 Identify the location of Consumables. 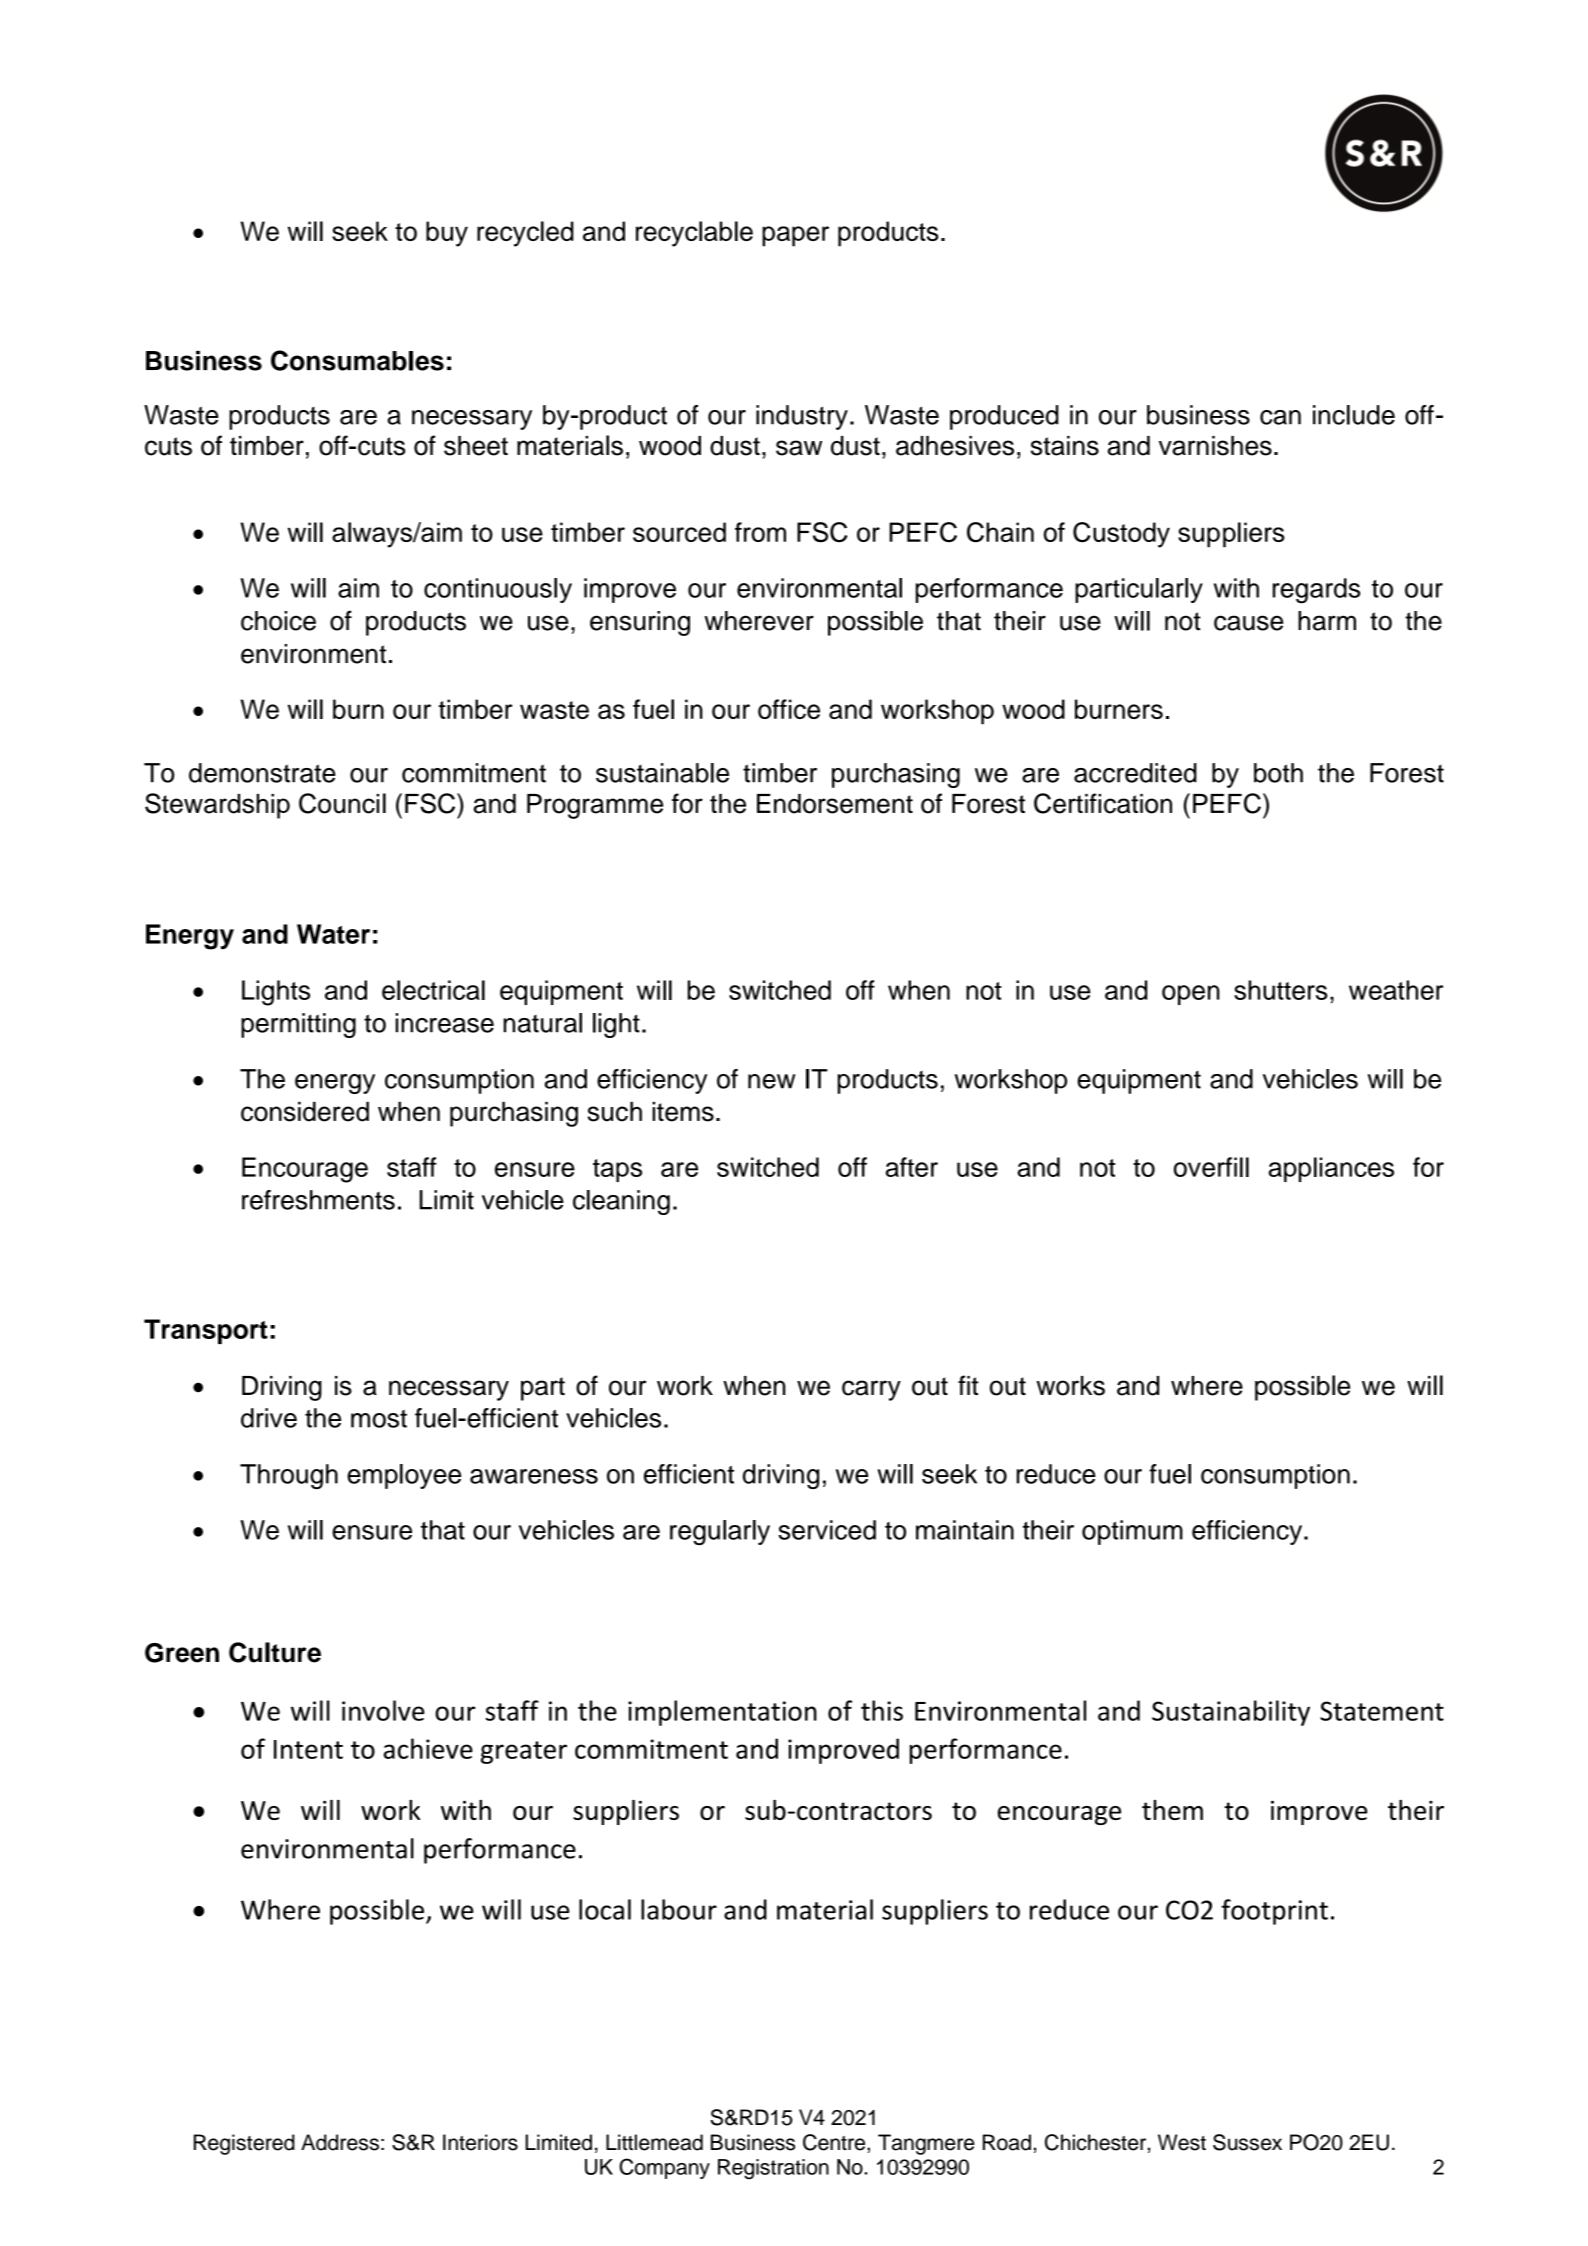
(357, 360).
